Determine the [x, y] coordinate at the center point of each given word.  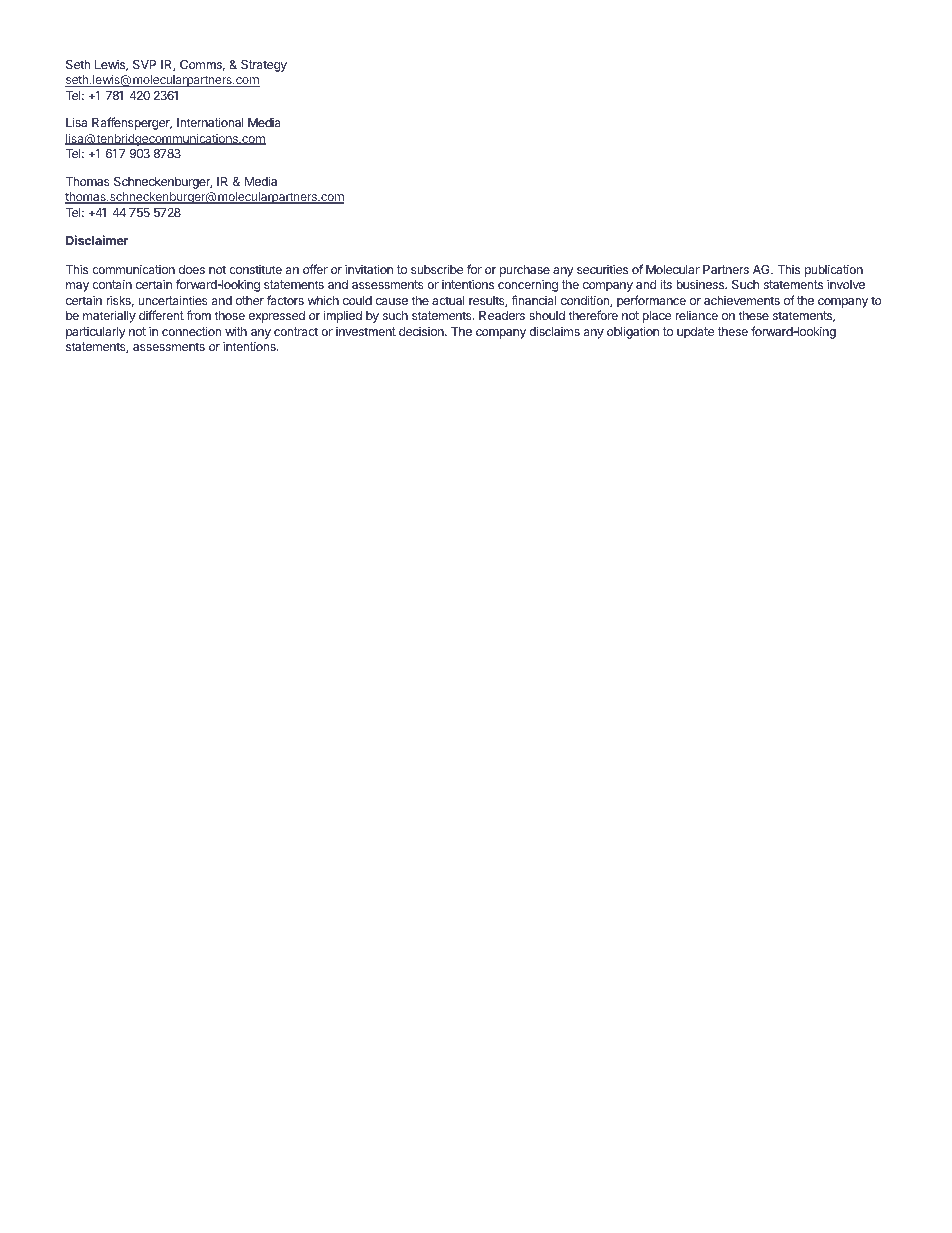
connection [191, 331]
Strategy [264, 66]
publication [834, 270]
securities [602, 269]
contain [112, 284]
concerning [528, 285]
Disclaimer [97, 240]
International [210, 122]
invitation [369, 269]
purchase [525, 271]
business [701, 284]
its [666, 284]
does [192, 269]
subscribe [437, 269]
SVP [144, 64]
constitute [255, 269]
